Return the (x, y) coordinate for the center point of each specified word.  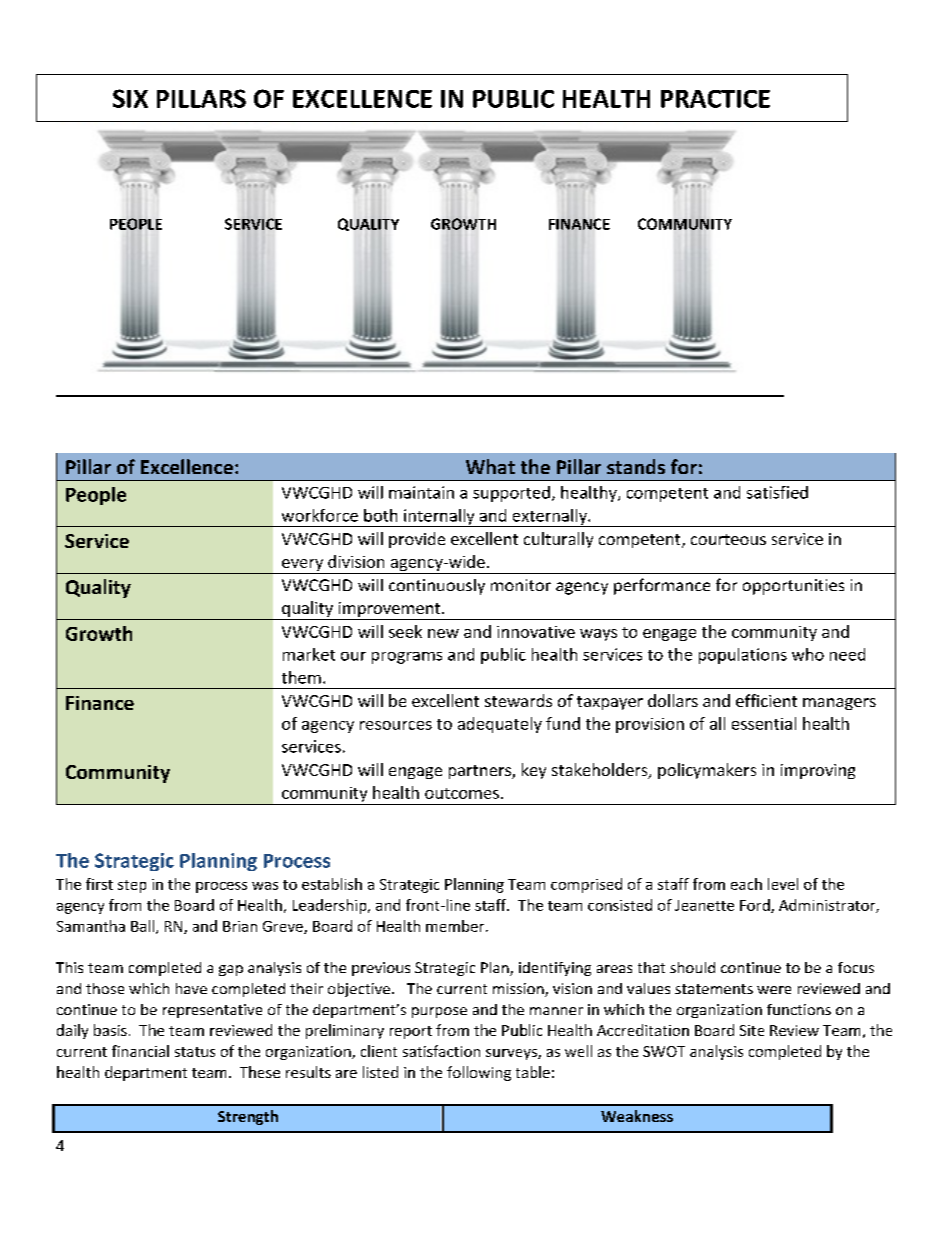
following (479, 1073)
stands (636, 466)
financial (140, 1051)
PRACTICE (715, 99)
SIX (130, 98)
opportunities (793, 587)
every (303, 566)
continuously (437, 587)
